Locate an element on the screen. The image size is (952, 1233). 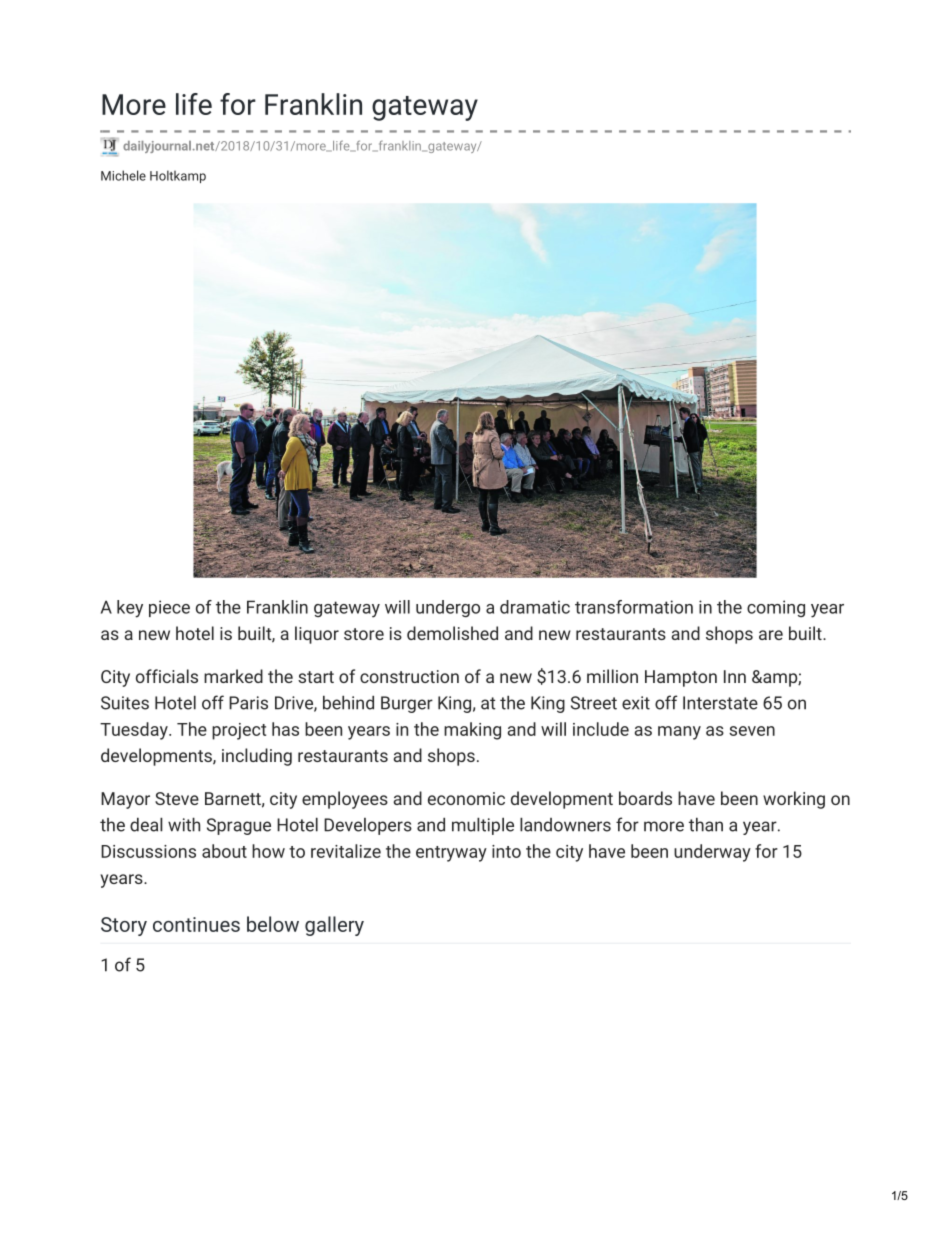
transformation is located at coordinates (634, 607).
